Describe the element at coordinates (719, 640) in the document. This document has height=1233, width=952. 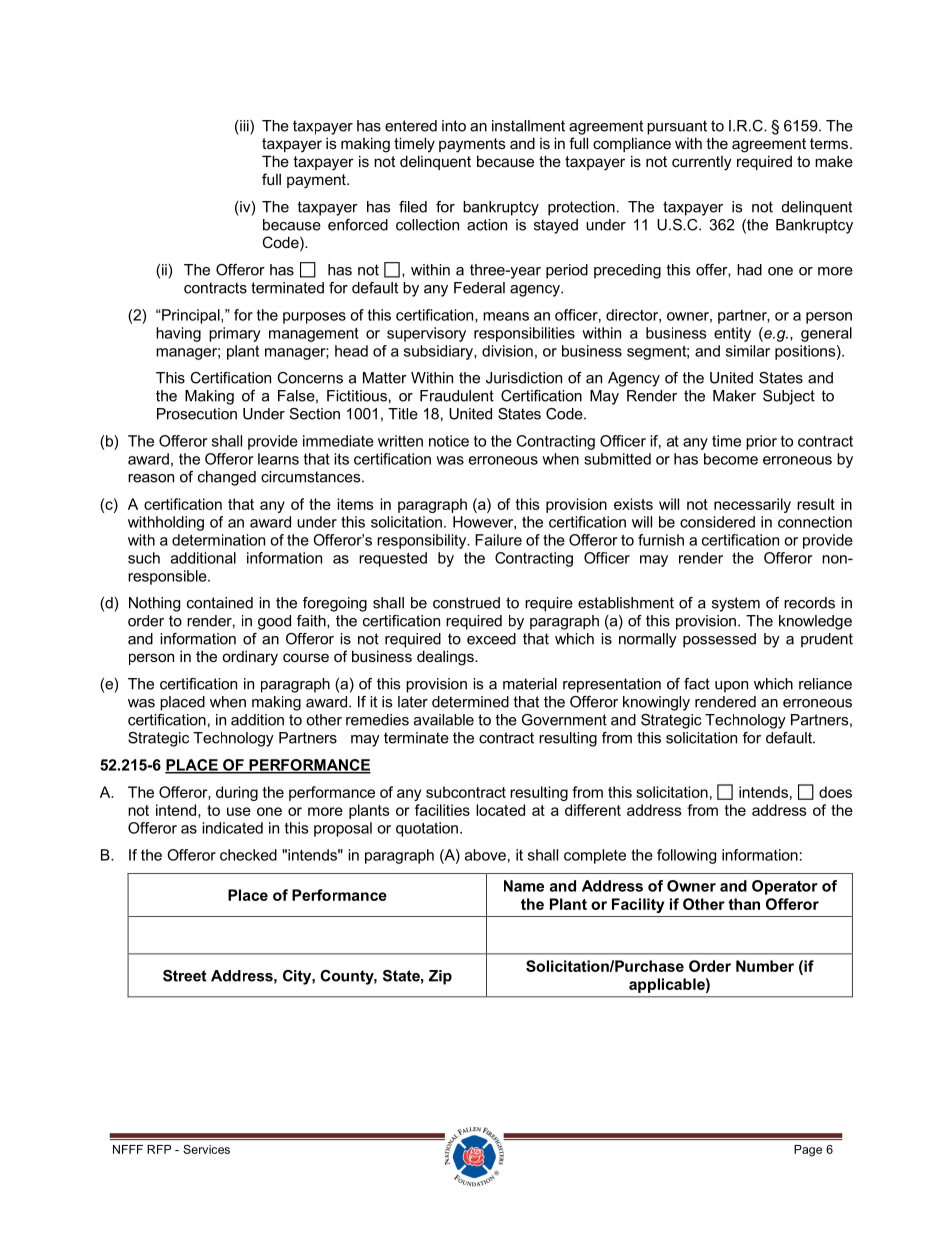
I see `possessed` at that location.
